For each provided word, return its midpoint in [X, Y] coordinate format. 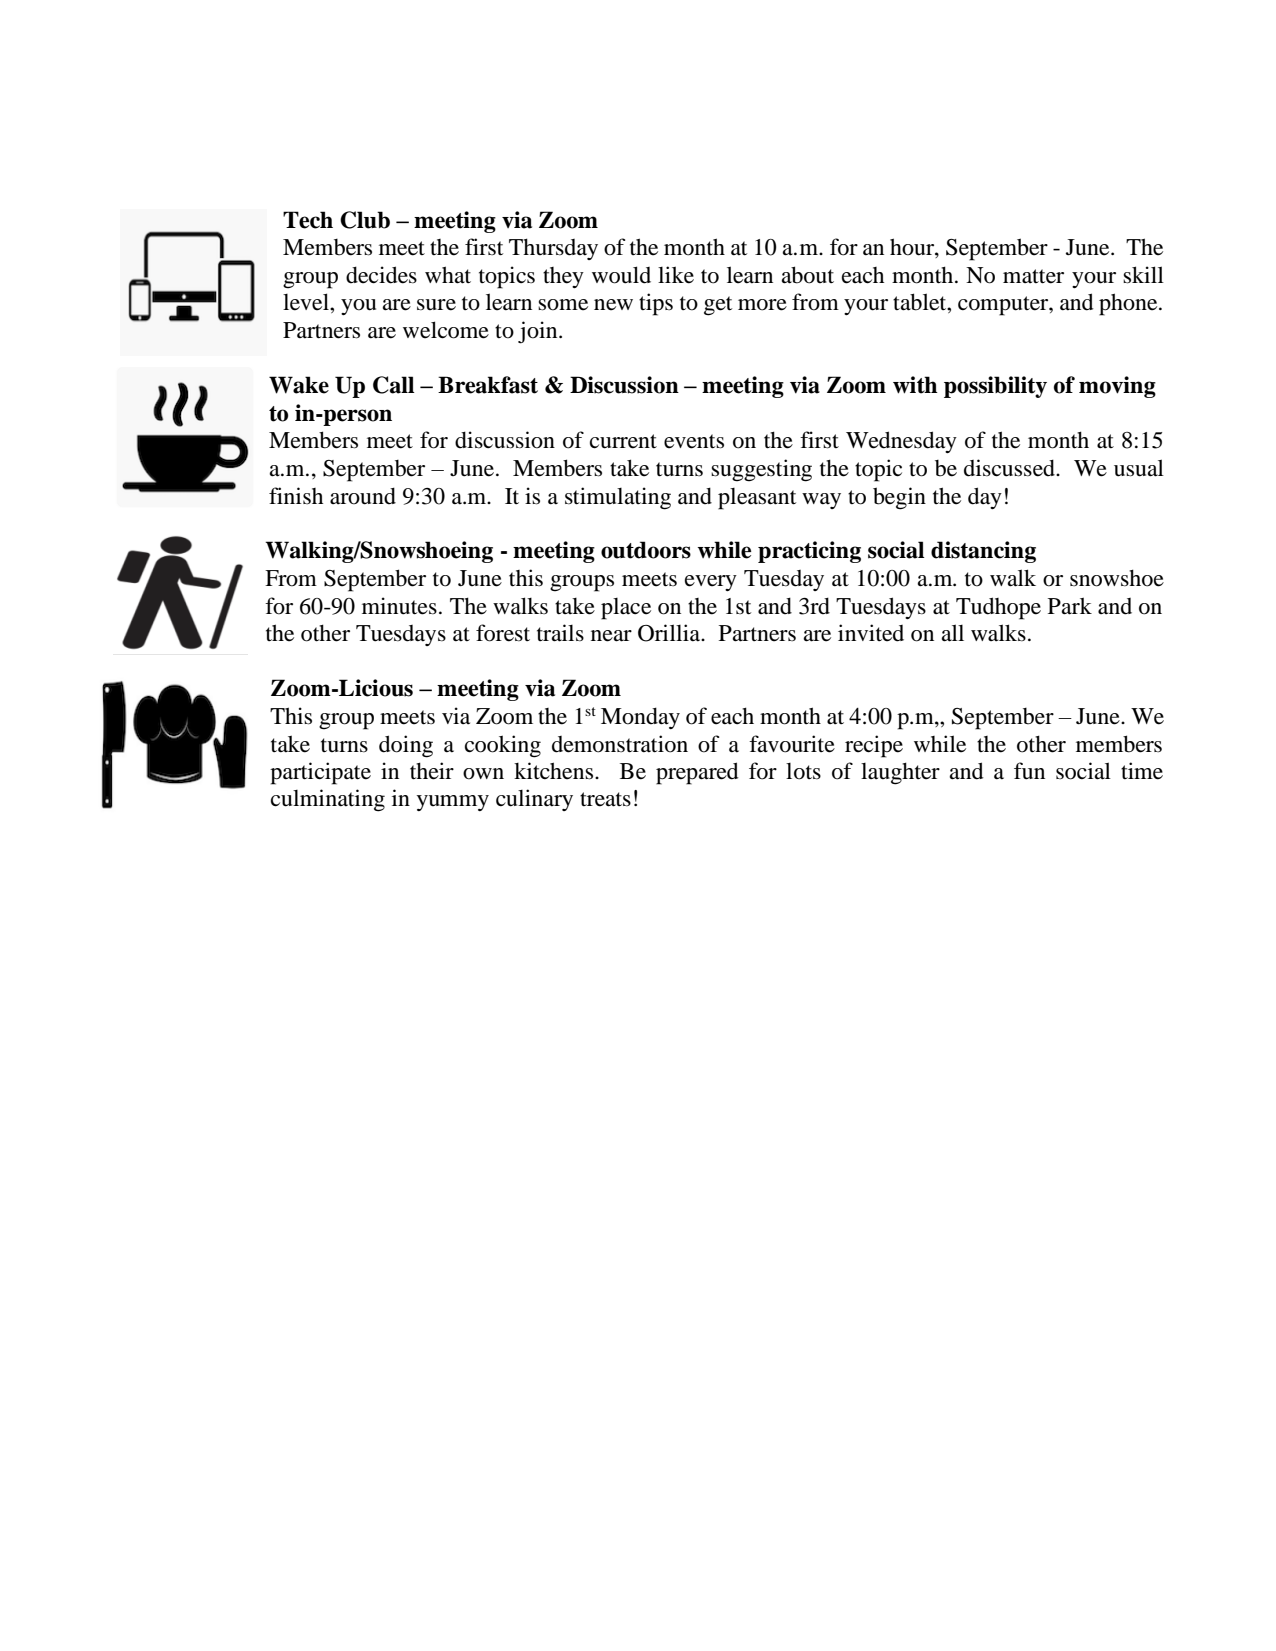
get [718, 306]
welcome [446, 330]
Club [365, 220]
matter [1033, 276]
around [363, 496]
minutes [399, 606]
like [676, 275]
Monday [640, 718]
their [432, 771]
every [711, 583]
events [694, 441]
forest [503, 633]
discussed [1010, 468]
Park [1070, 606]
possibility [995, 387]
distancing [983, 552]
